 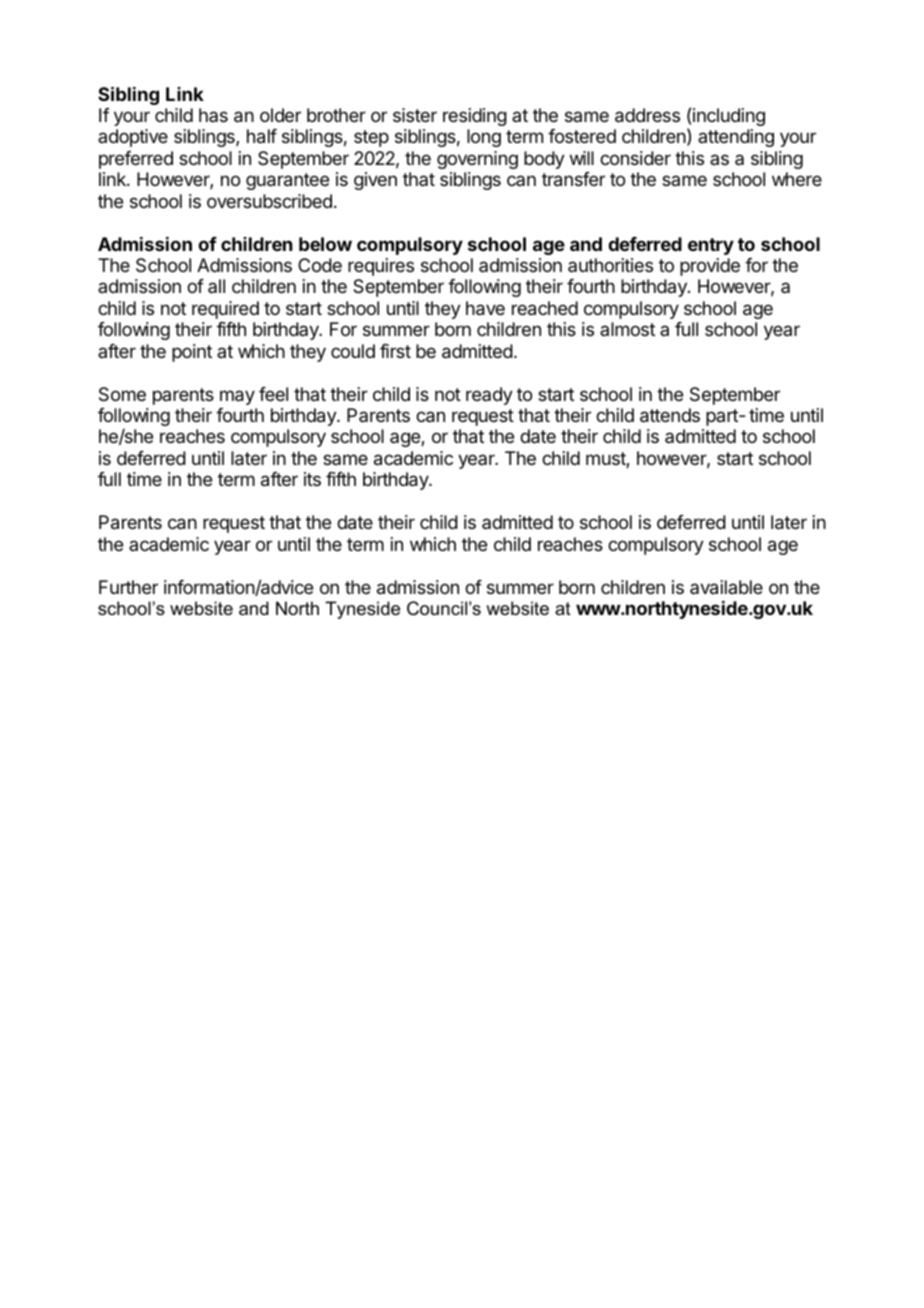 I want to click on attending, so click(x=736, y=138).
